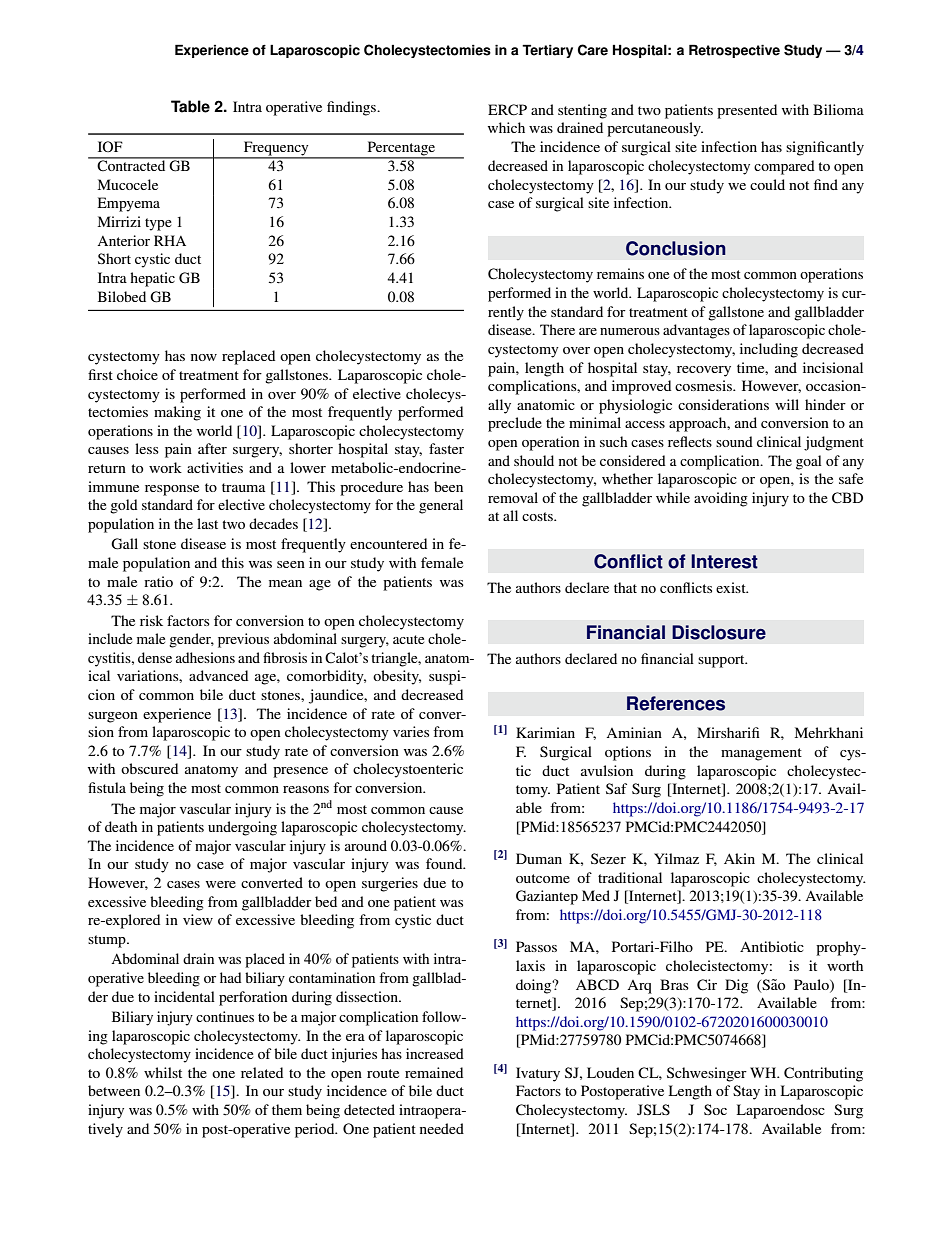 The width and height of the screenshot is (952, 1233). I want to click on management, so click(761, 754).
